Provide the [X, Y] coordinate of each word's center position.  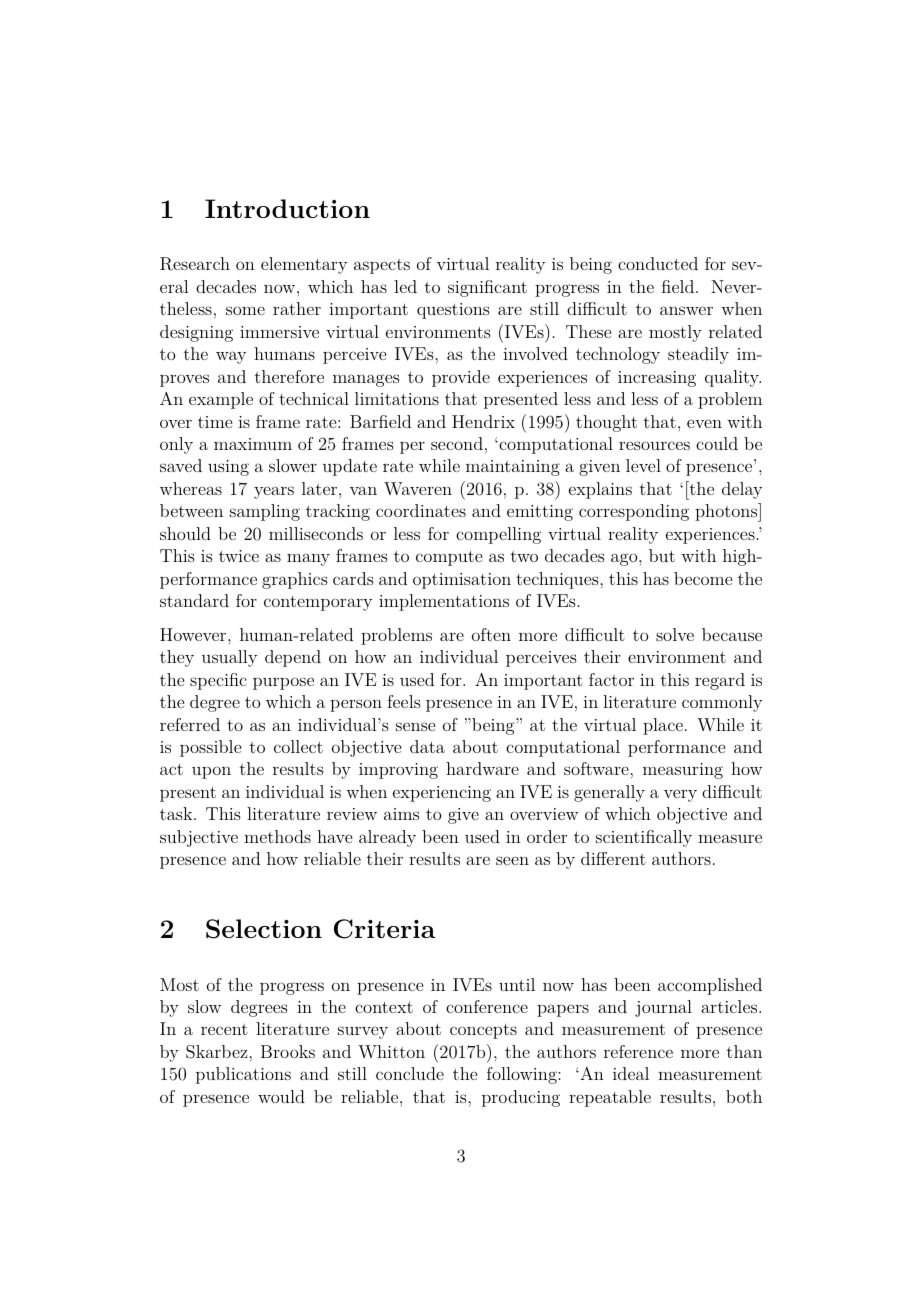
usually [229, 658]
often [491, 634]
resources [654, 445]
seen [512, 860]
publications [243, 1075]
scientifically [644, 838]
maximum [253, 444]
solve [675, 634]
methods [277, 836]
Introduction [287, 208]
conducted [658, 263]
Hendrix [483, 421]
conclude [410, 1073]
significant [487, 288]
